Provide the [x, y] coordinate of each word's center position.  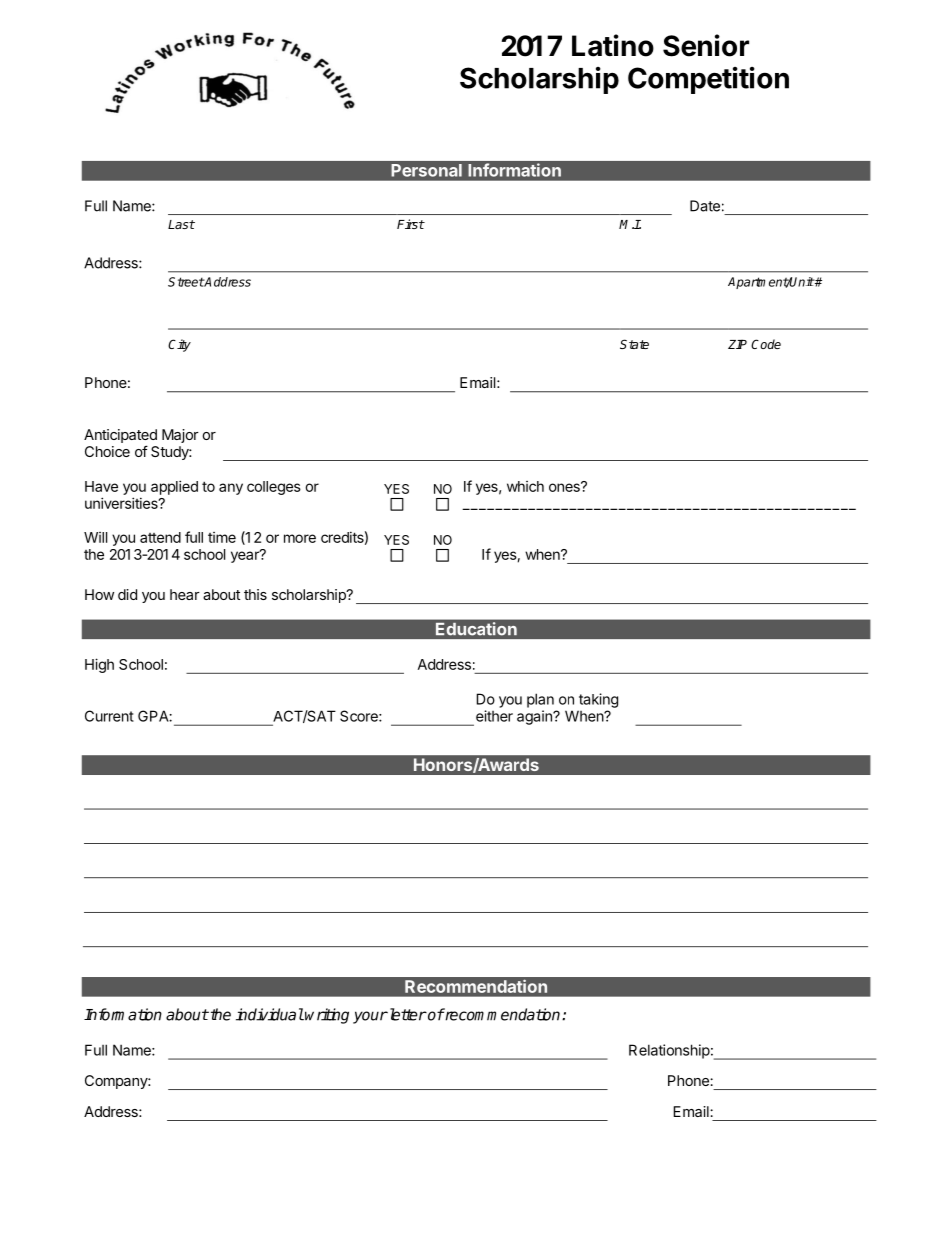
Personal [427, 170]
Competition [708, 80]
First [411, 224]
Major [180, 436]
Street [186, 282]
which [525, 486]
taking [598, 700]
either [494, 716]
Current [109, 716]
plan [540, 700]
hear [185, 594]
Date [705, 206]
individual [270, 1014]
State [634, 344]
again [535, 717]
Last [181, 224]
